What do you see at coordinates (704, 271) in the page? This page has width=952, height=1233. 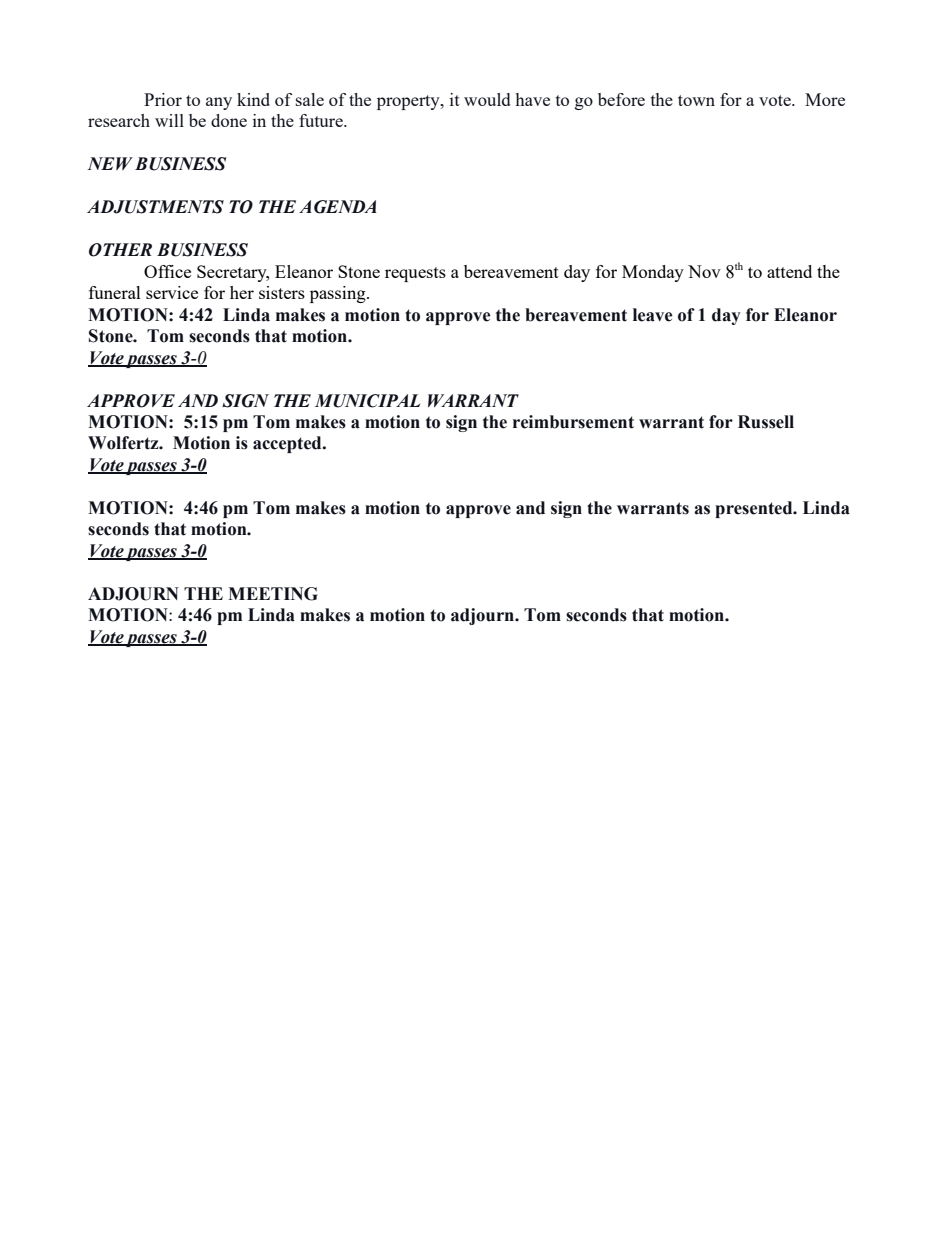 I see `Nov` at bounding box center [704, 271].
